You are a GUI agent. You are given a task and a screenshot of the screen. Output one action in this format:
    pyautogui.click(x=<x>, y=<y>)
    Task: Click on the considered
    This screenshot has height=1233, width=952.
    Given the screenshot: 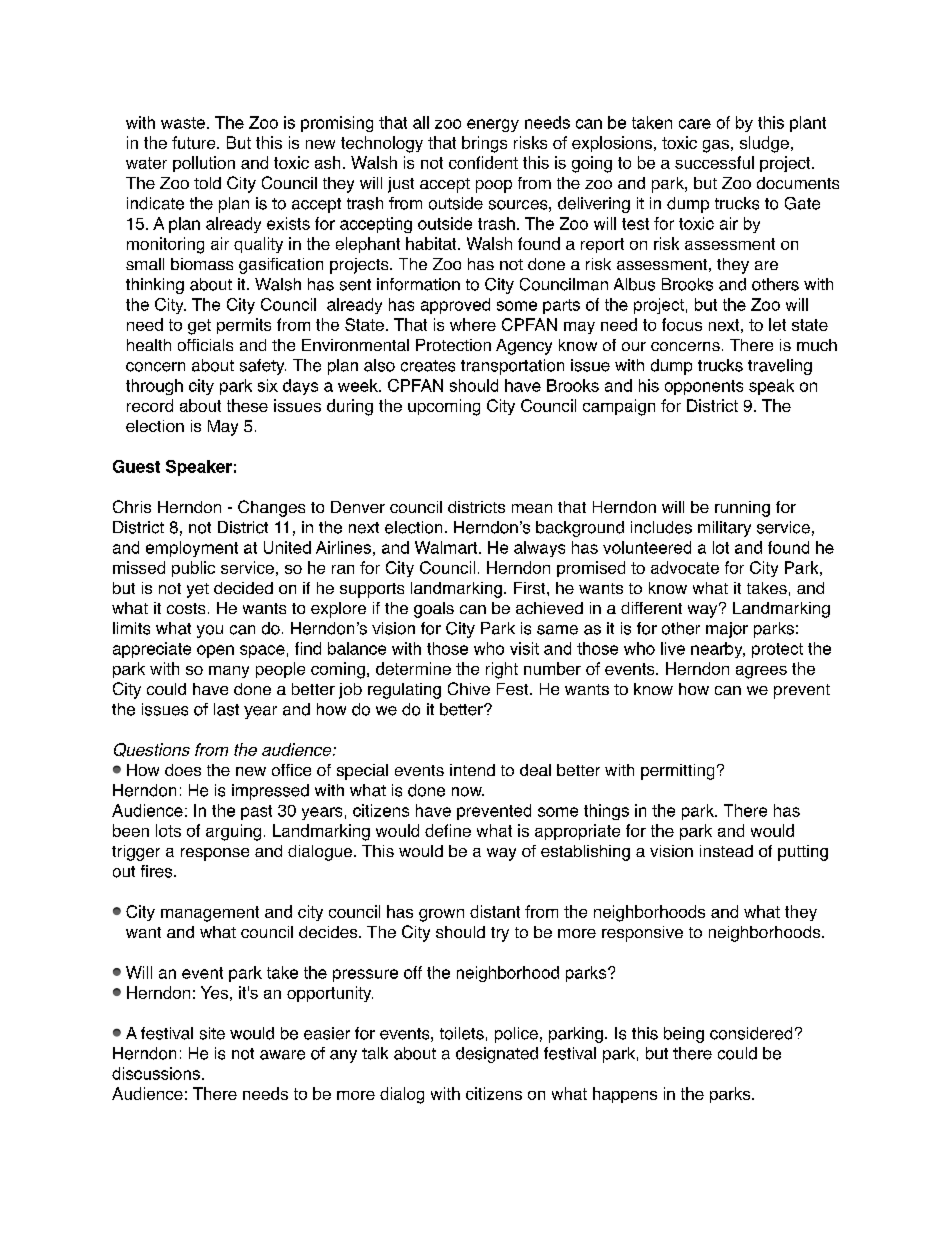 What is the action you would take?
    pyautogui.click(x=751, y=1033)
